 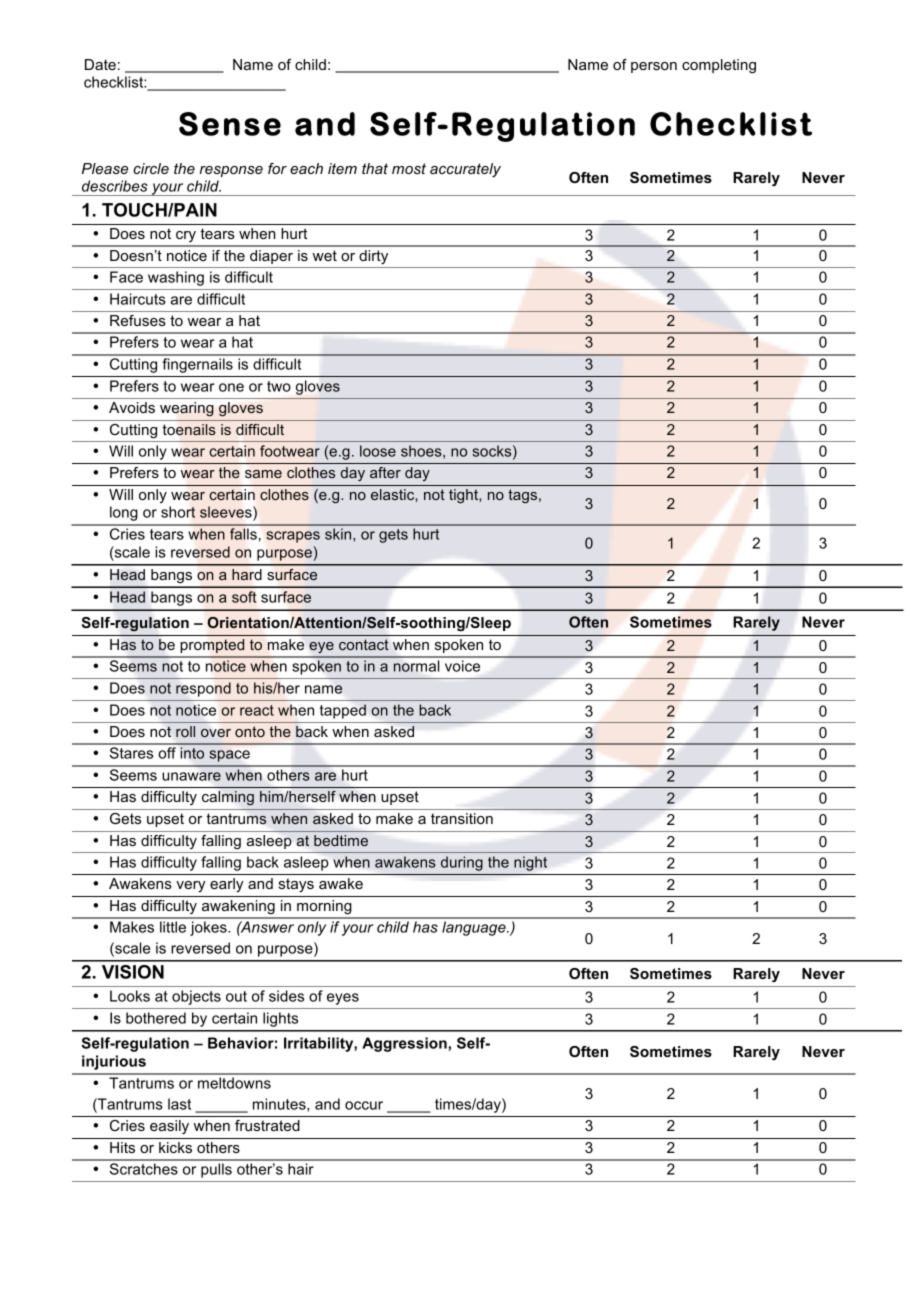 I want to click on kicks, so click(x=175, y=1147).
